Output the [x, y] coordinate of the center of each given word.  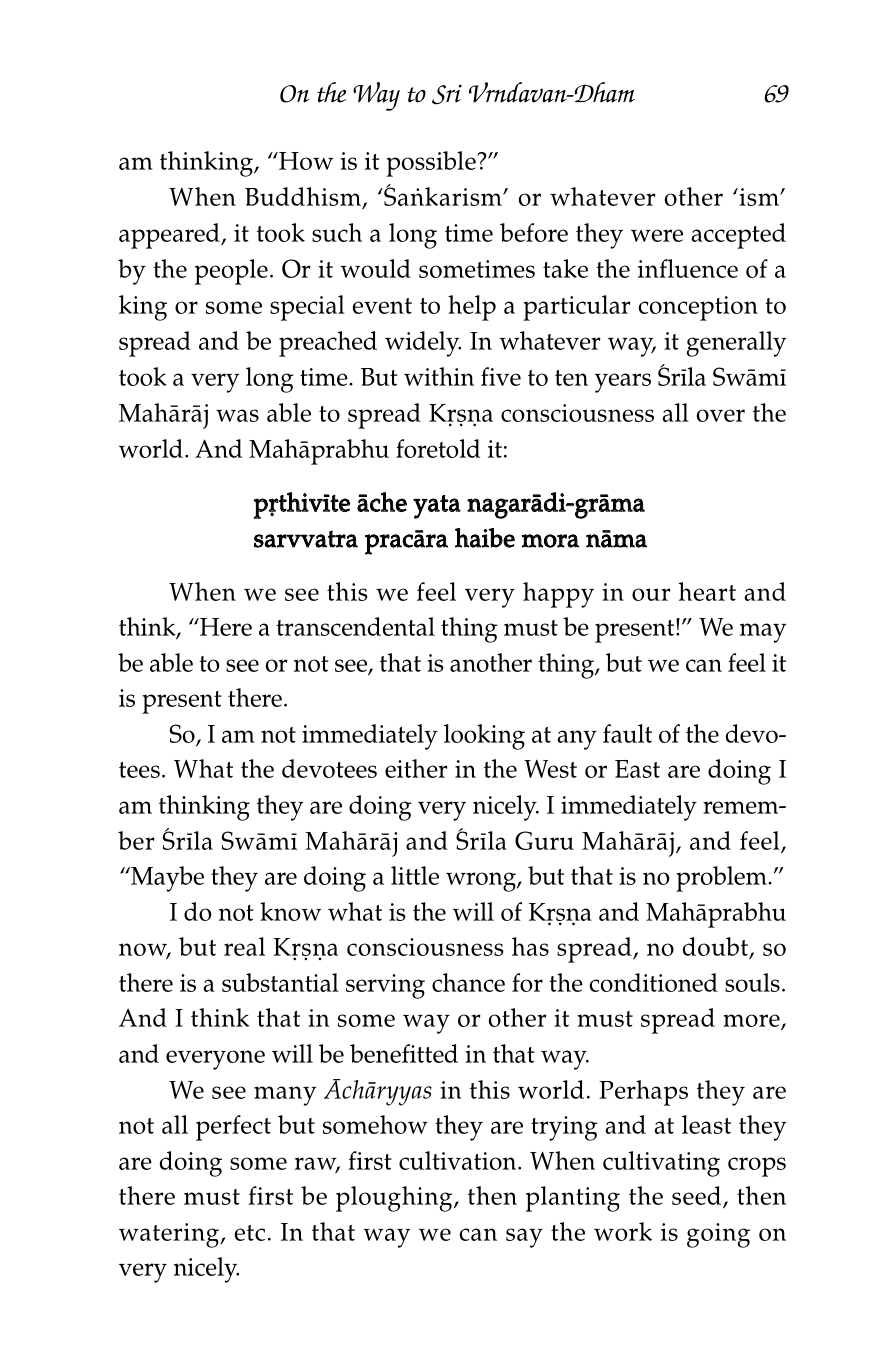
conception [698, 308]
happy [558, 595]
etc [249, 1233]
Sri [447, 94]
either [416, 768]
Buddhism [304, 198]
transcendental [355, 626]
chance [468, 982]
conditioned [654, 982]
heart [707, 591]
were [657, 235]
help [472, 308]
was [237, 415]
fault [627, 733]
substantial [280, 982]
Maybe [166, 879]
